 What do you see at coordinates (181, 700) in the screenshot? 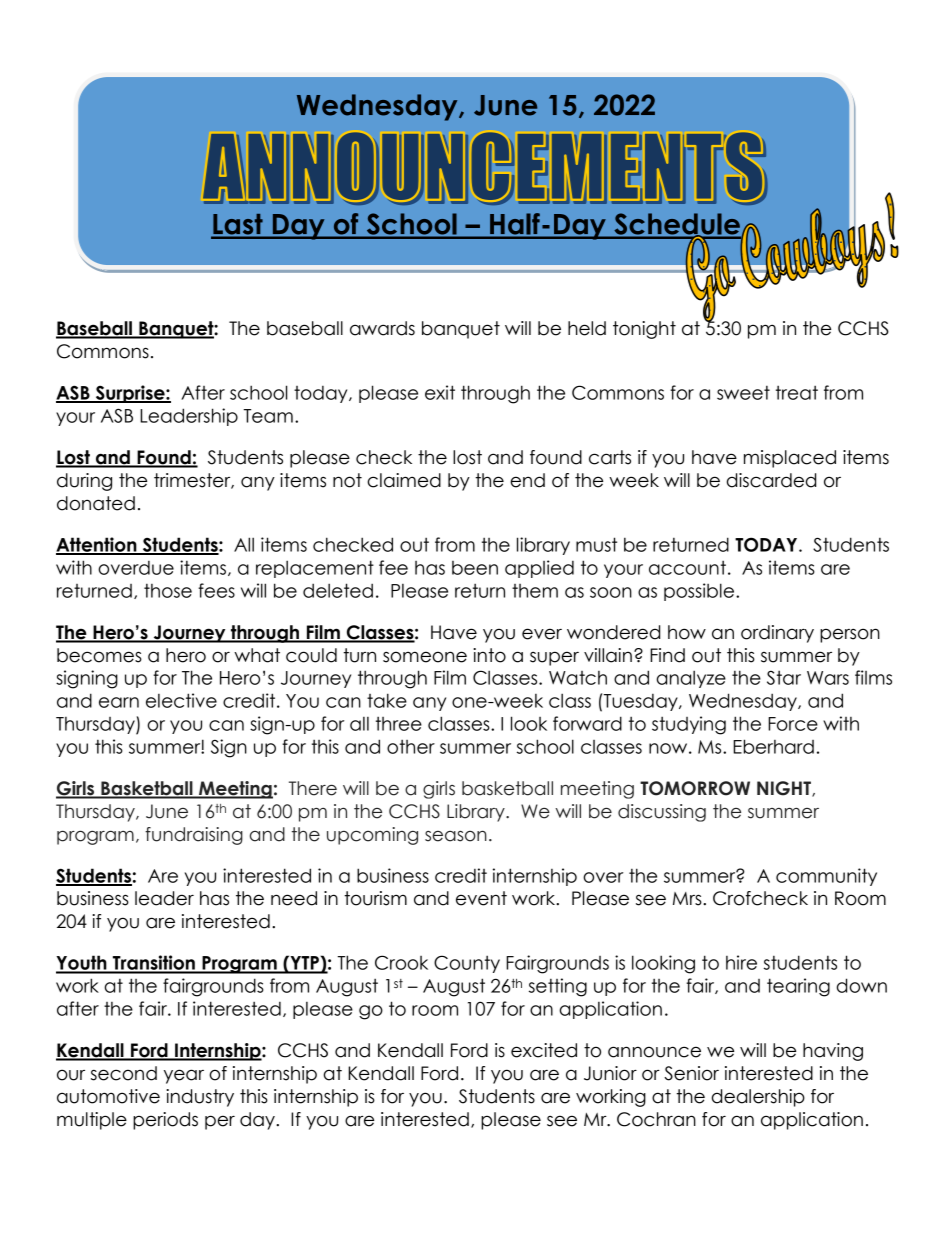
I see `elective` at bounding box center [181, 700].
